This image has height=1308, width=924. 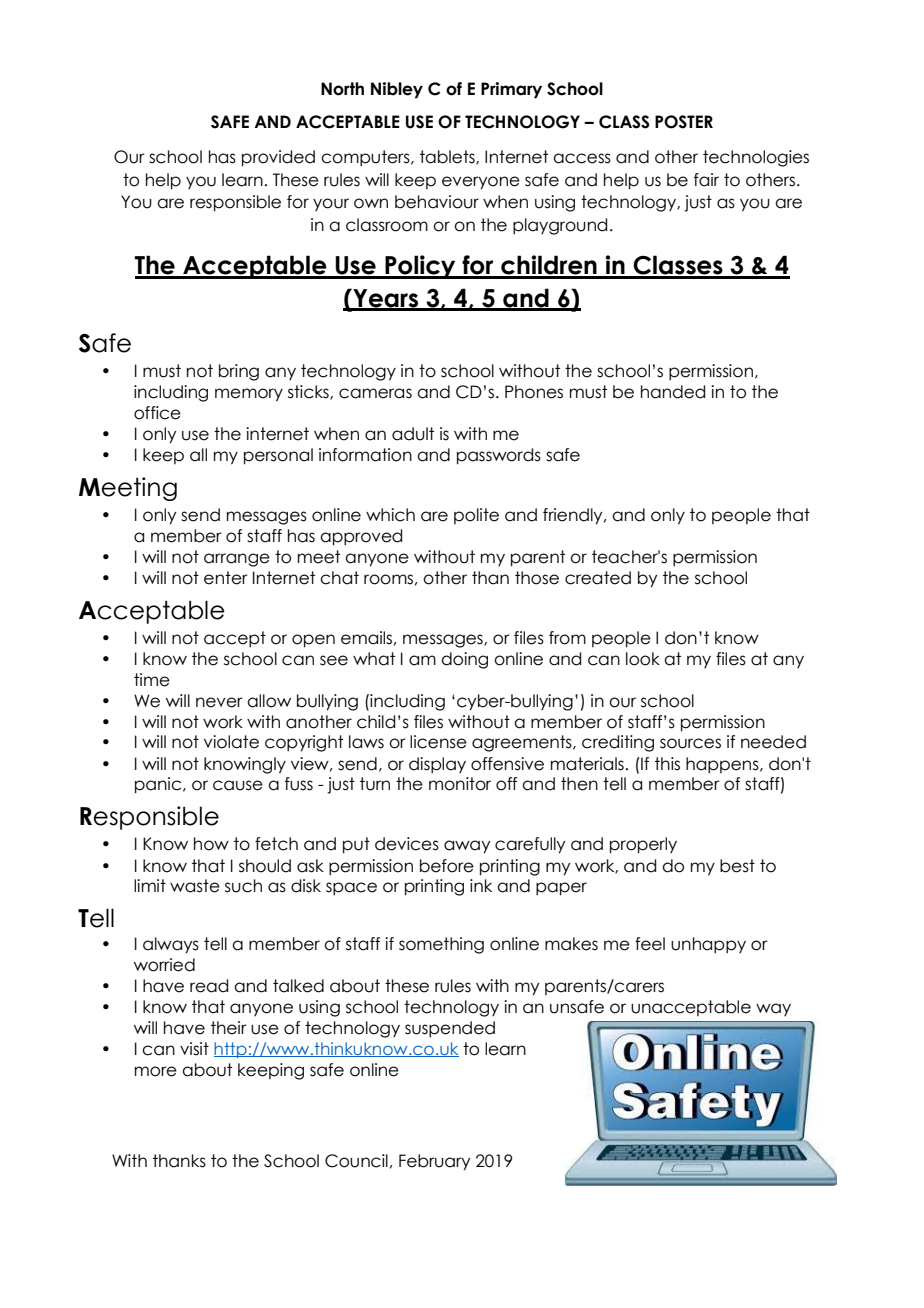 I want to click on something, so click(x=441, y=945).
